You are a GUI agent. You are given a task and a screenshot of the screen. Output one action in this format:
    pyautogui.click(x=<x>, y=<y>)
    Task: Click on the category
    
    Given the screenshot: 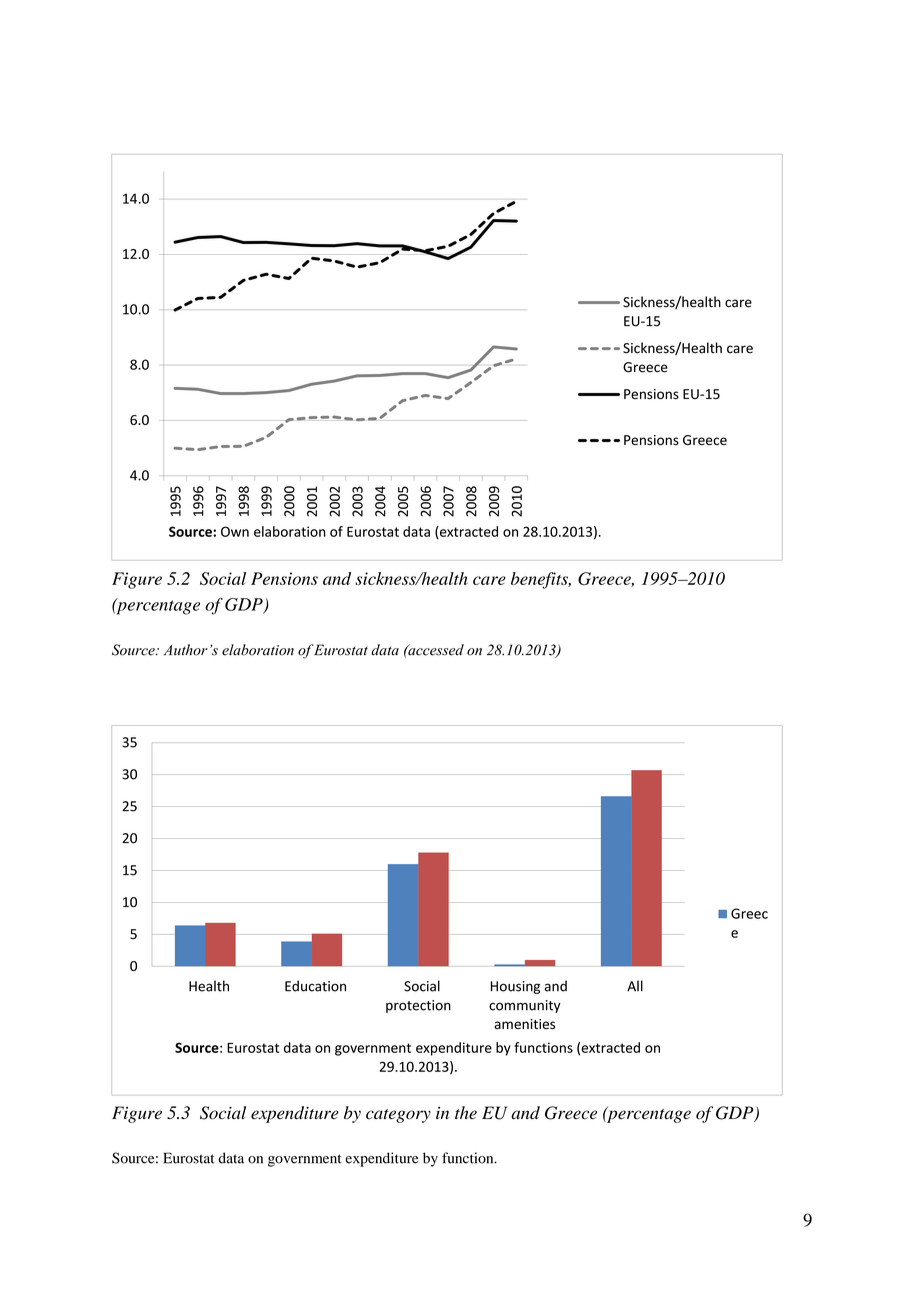 What is the action you would take?
    pyautogui.click(x=398, y=1116)
